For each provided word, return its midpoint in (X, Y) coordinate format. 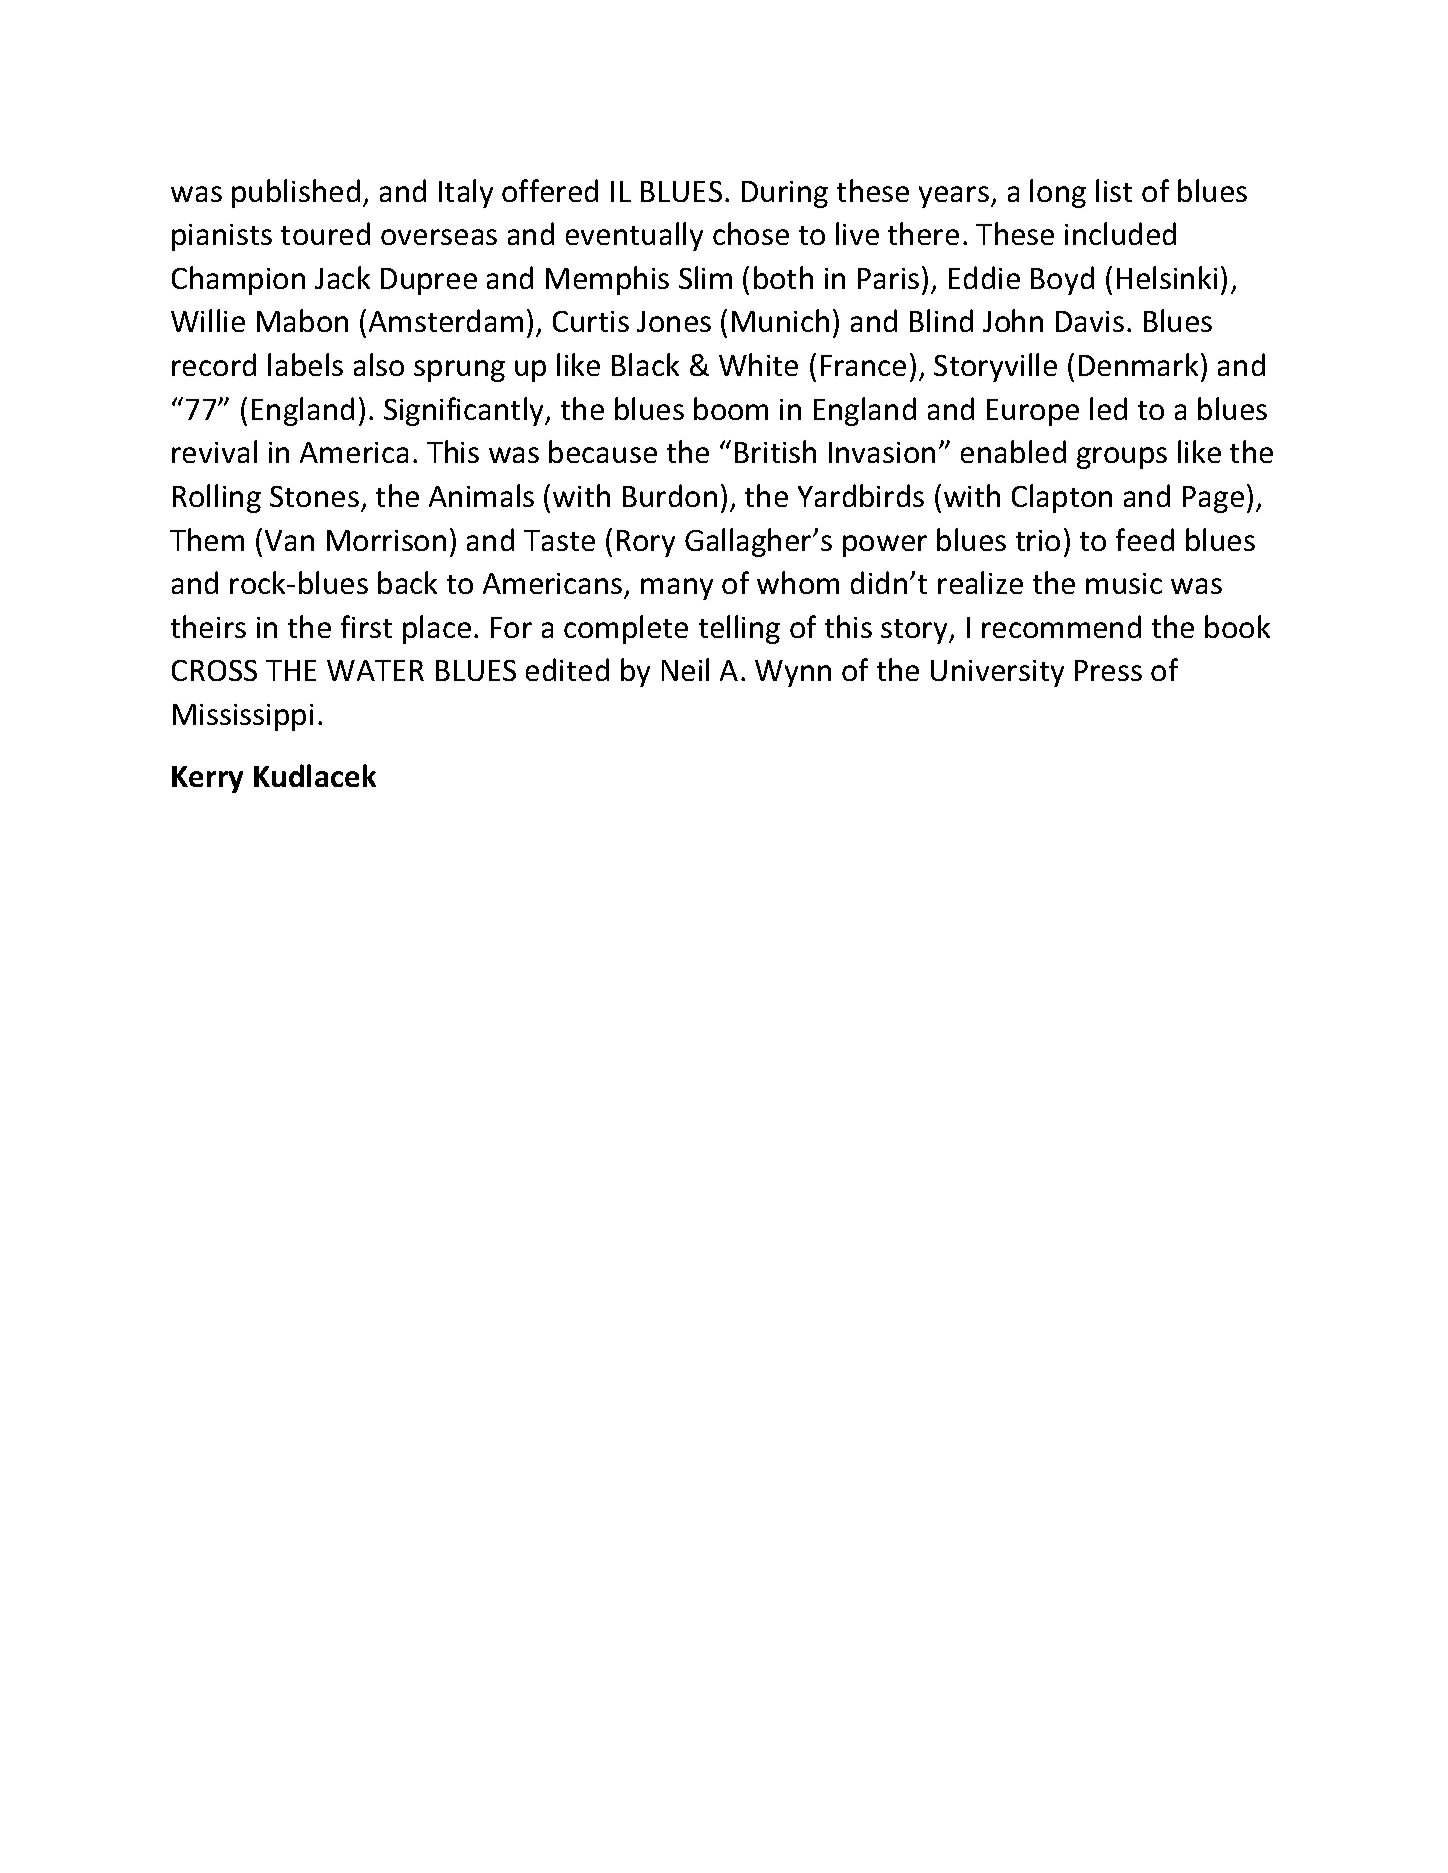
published (296, 193)
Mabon (302, 320)
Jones (674, 321)
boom (731, 408)
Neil (685, 669)
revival (214, 451)
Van (289, 540)
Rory (646, 543)
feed (1145, 539)
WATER (375, 670)
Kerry (207, 779)
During (785, 194)
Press (1108, 670)
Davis (1090, 321)
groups (1122, 458)
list (1114, 190)
